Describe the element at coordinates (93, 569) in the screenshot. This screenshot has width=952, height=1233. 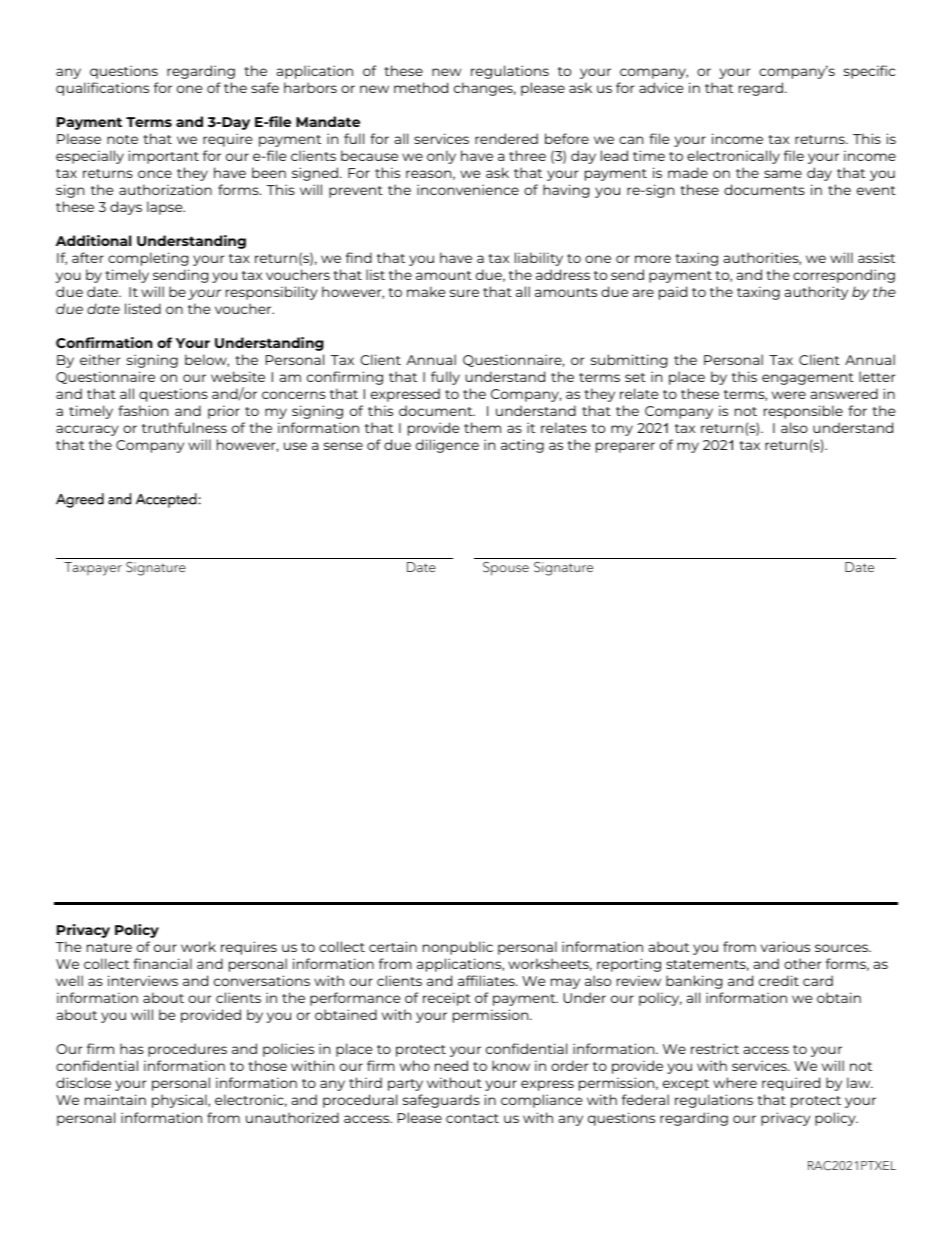
I see `Taxpayer` at that location.
